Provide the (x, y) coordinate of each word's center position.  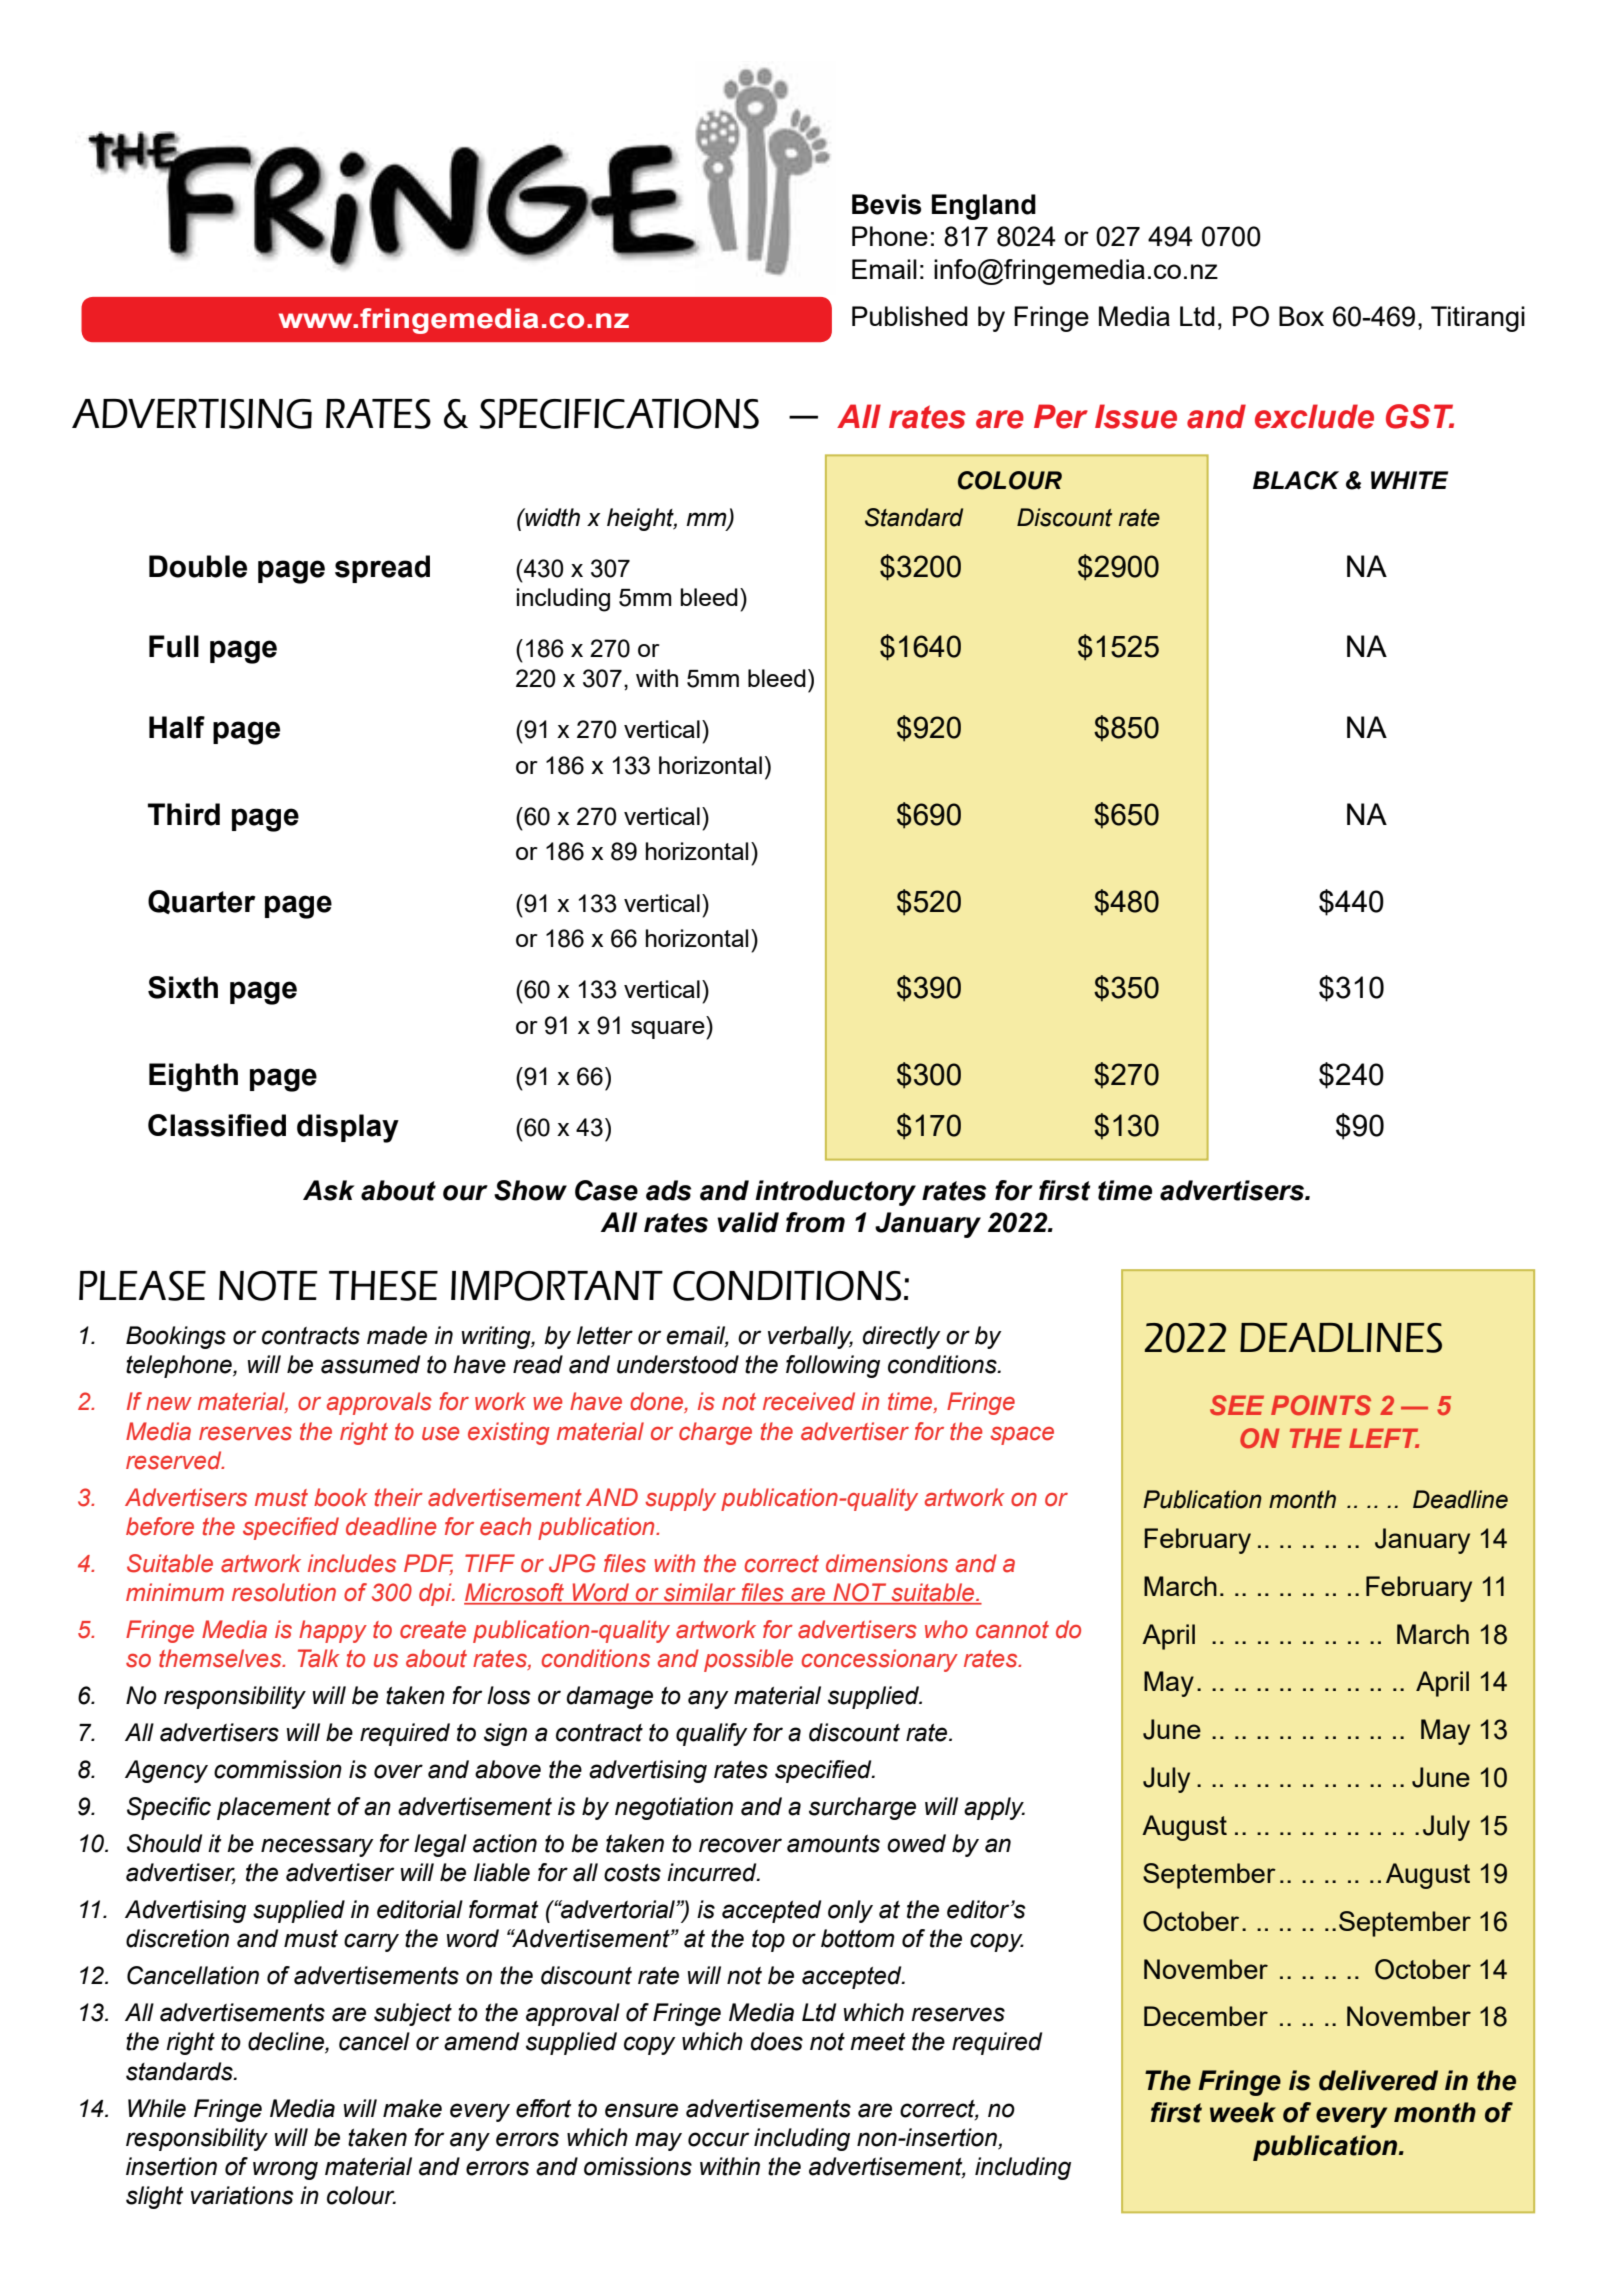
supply (680, 1499)
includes (352, 1563)
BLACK (1296, 480)
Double (198, 566)
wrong (285, 2170)
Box (1301, 316)
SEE (1237, 1405)
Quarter (201, 902)
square (669, 1030)
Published (910, 316)
